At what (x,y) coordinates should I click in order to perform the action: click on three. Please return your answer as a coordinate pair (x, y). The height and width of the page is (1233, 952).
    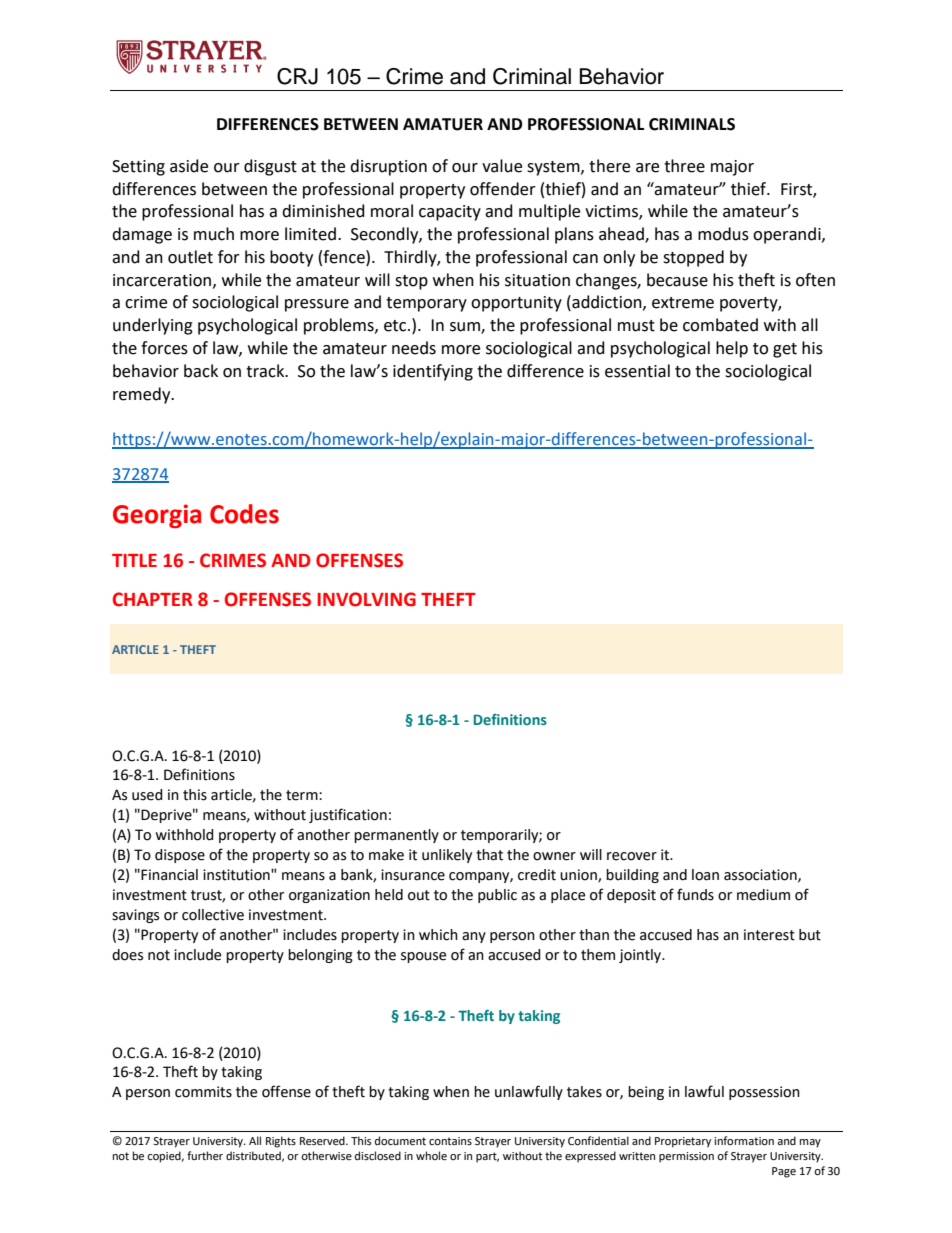
    Looking at the image, I should click on (684, 166).
